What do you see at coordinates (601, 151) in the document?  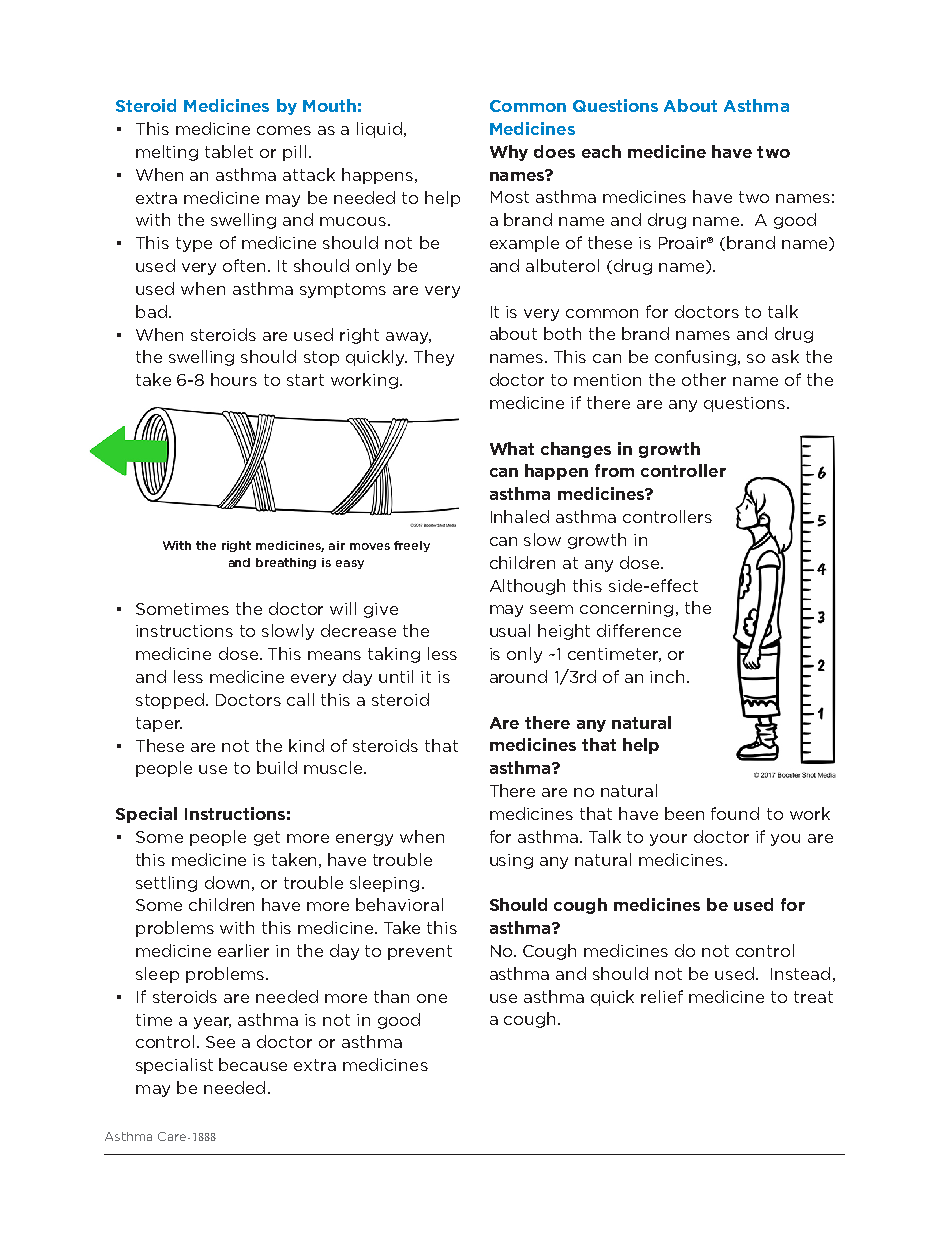 I see `each` at bounding box center [601, 151].
